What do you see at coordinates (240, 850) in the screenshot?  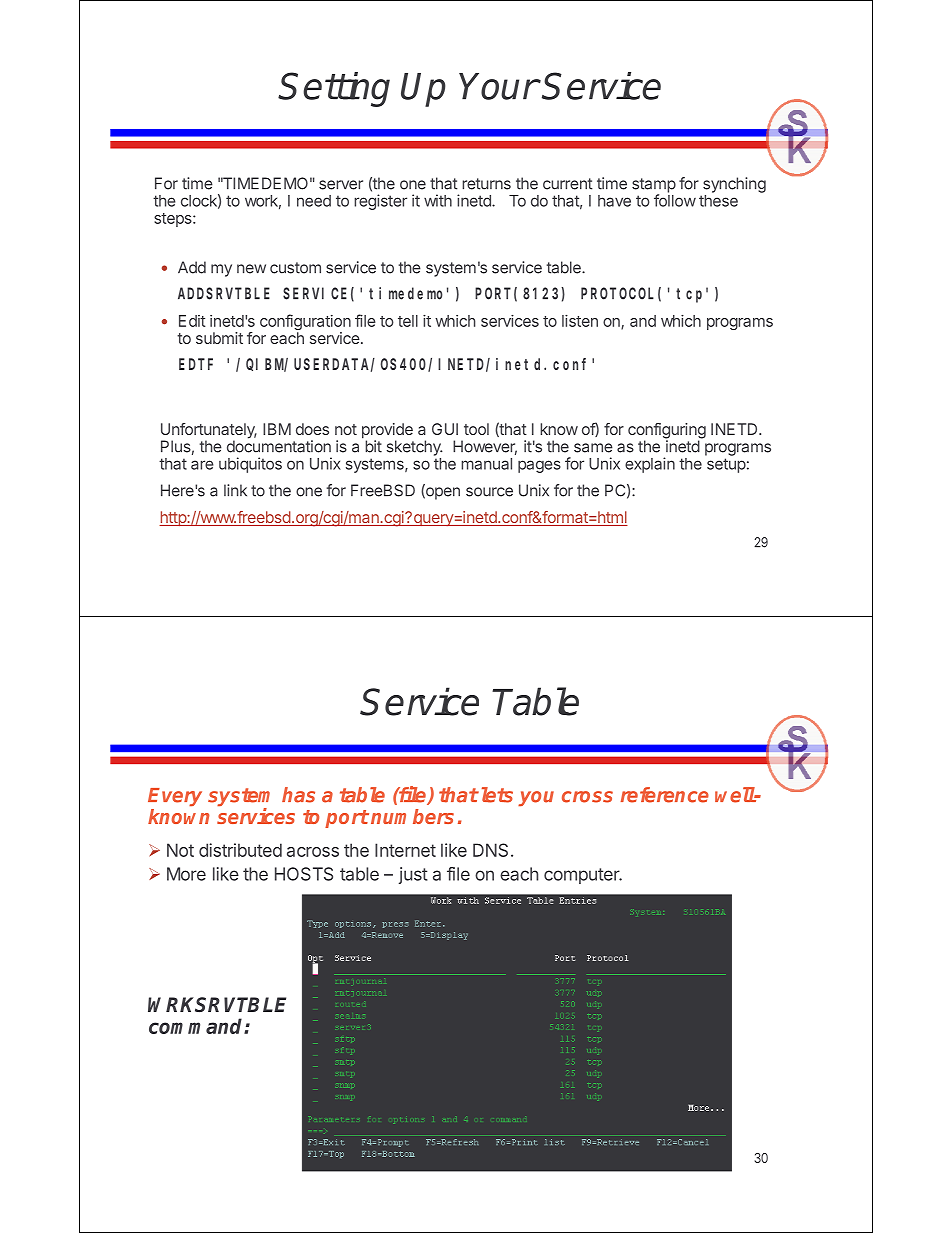 I see `distributed` at bounding box center [240, 850].
